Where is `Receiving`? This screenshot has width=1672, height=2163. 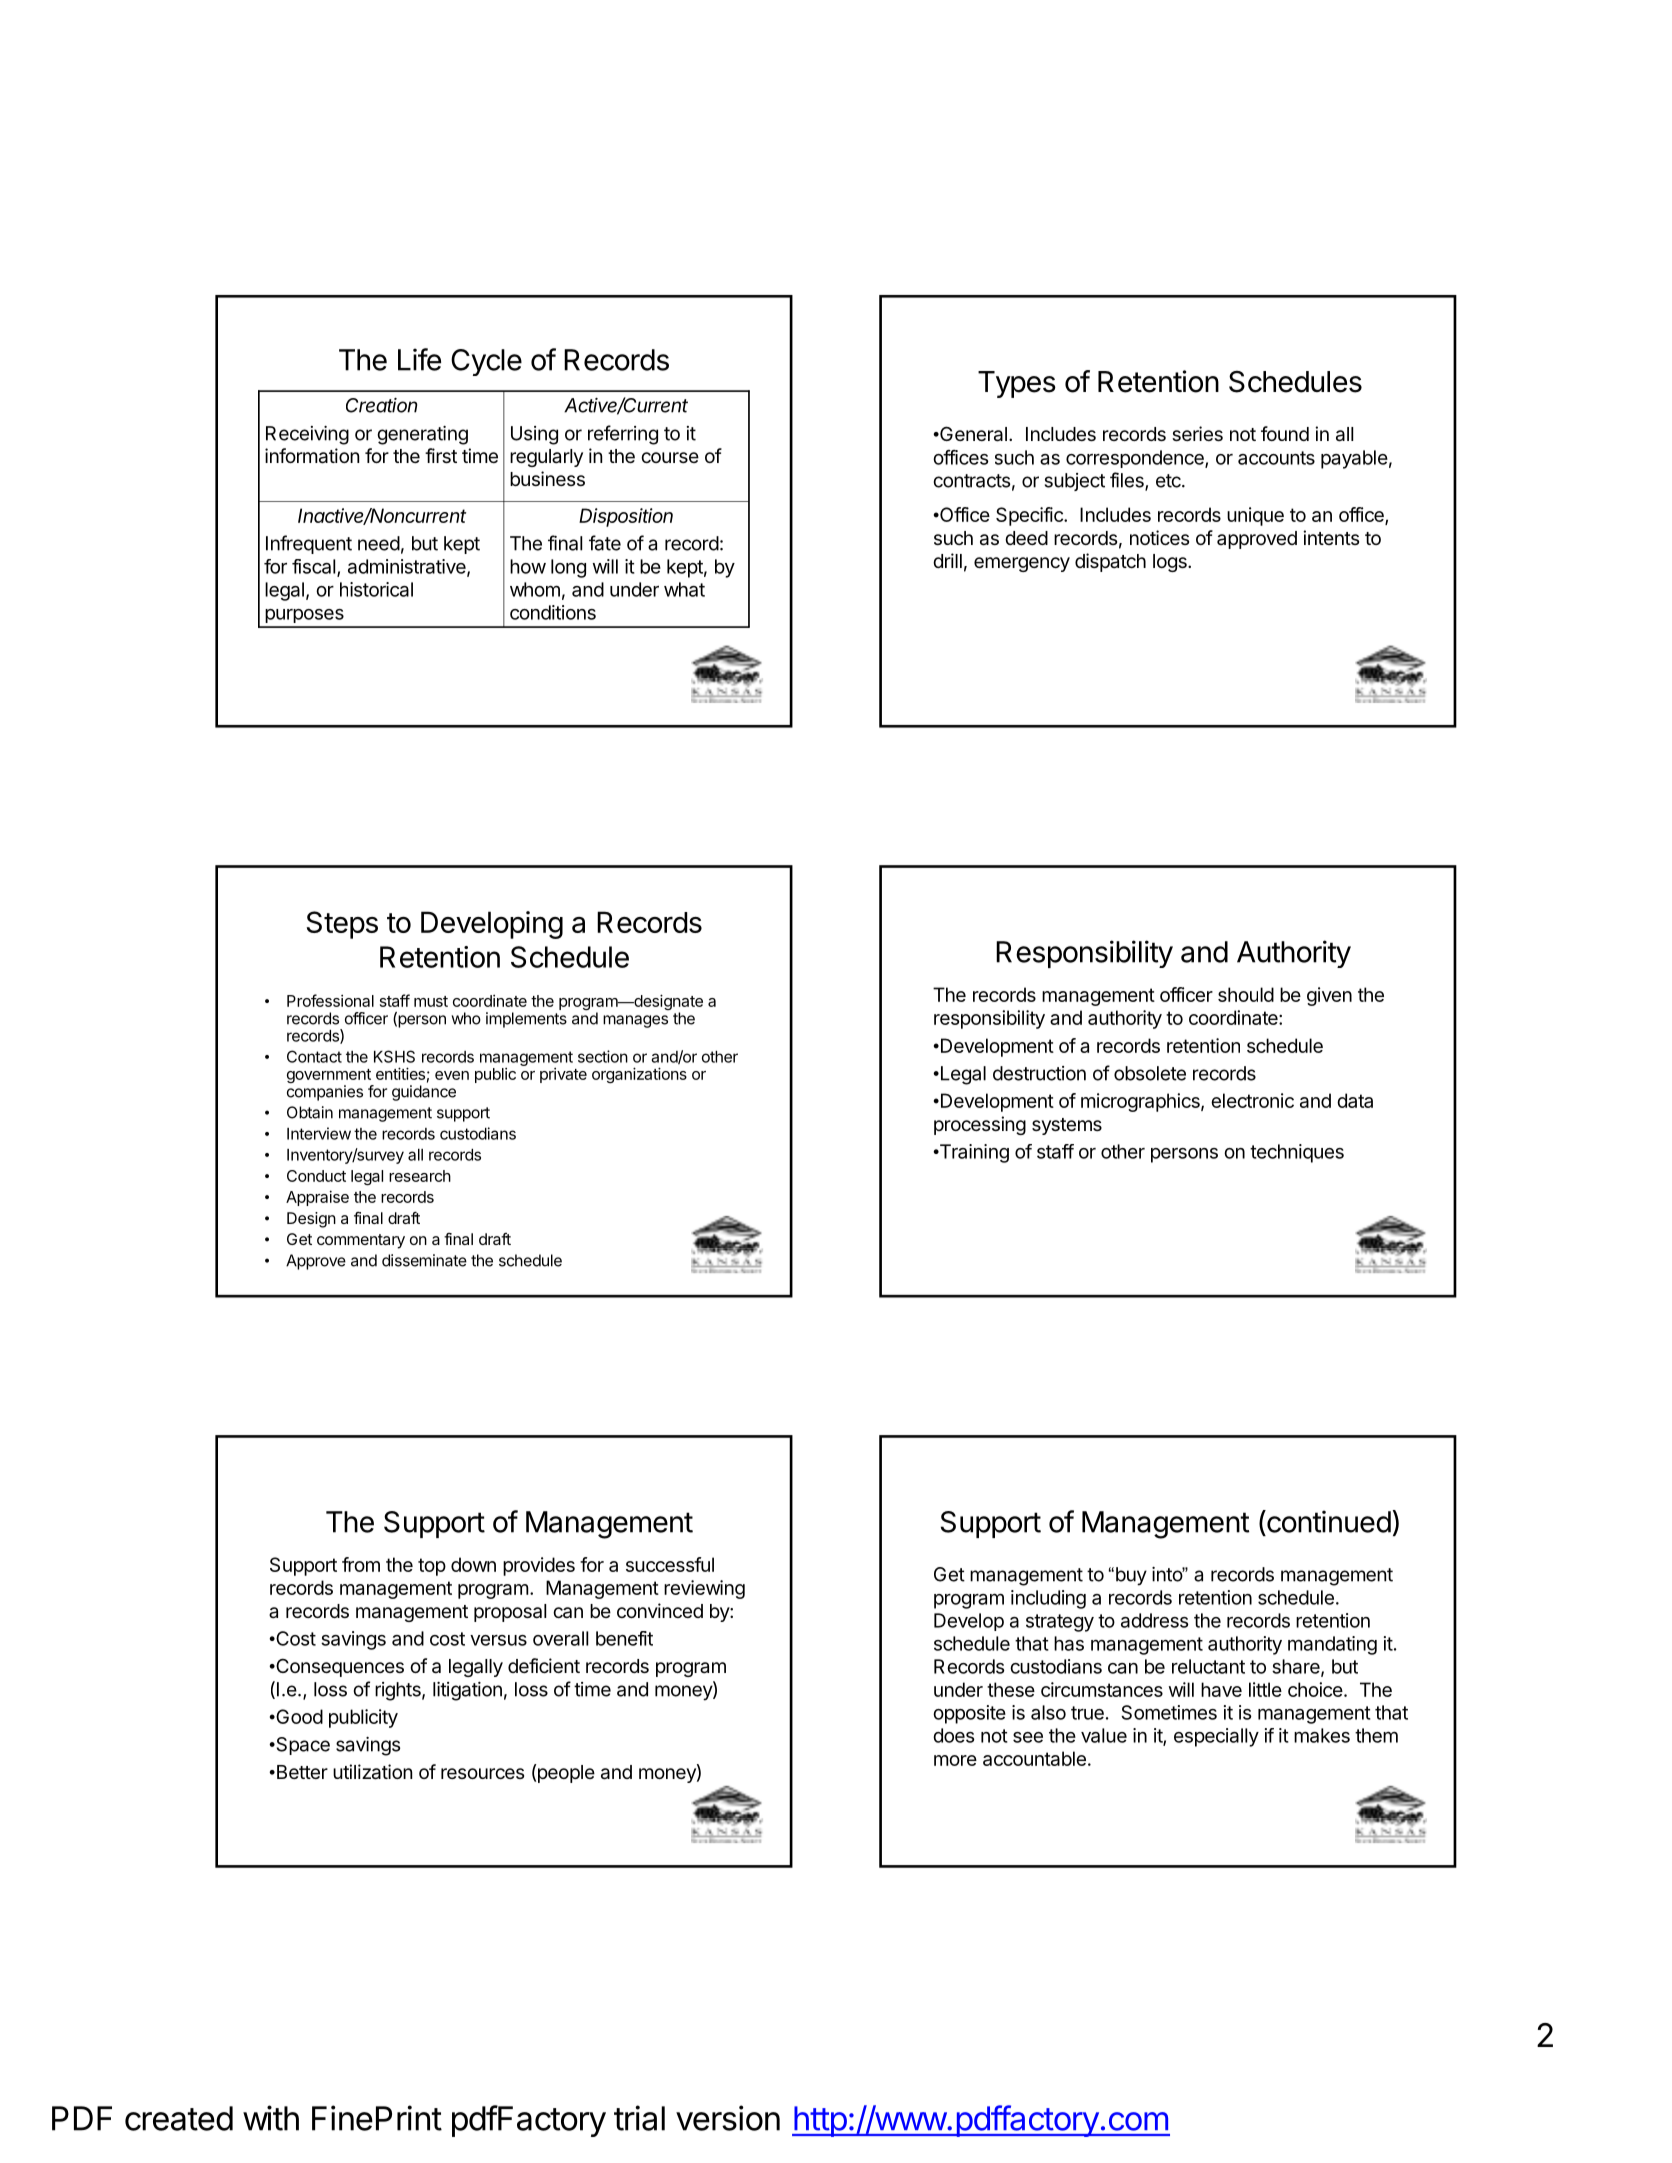 Receiving is located at coordinates (307, 435).
